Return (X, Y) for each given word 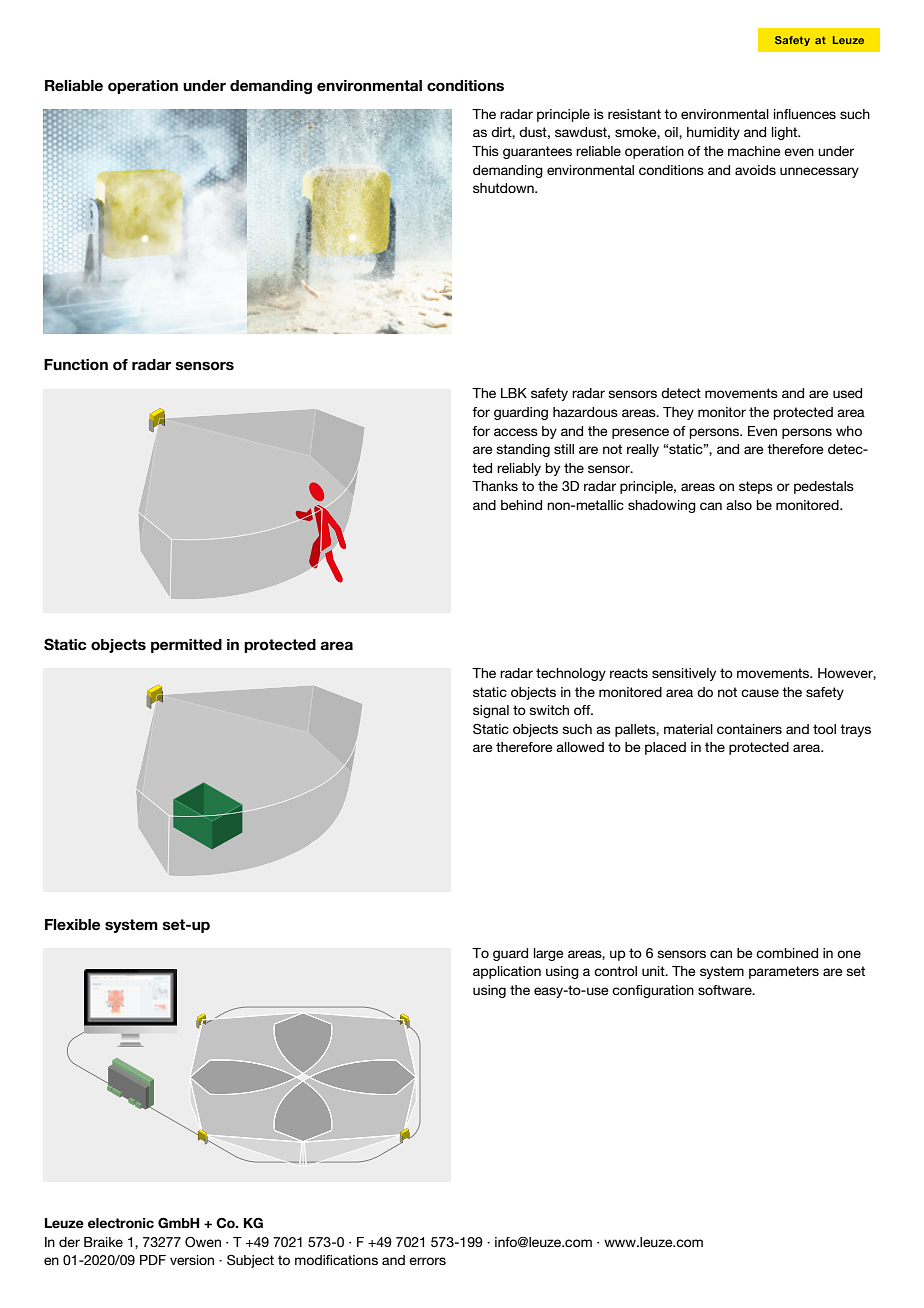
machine (754, 151)
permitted (186, 646)
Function (76, 365)
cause (760, 693)
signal (491, 711)
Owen (203, 1242)
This (485, 151)
